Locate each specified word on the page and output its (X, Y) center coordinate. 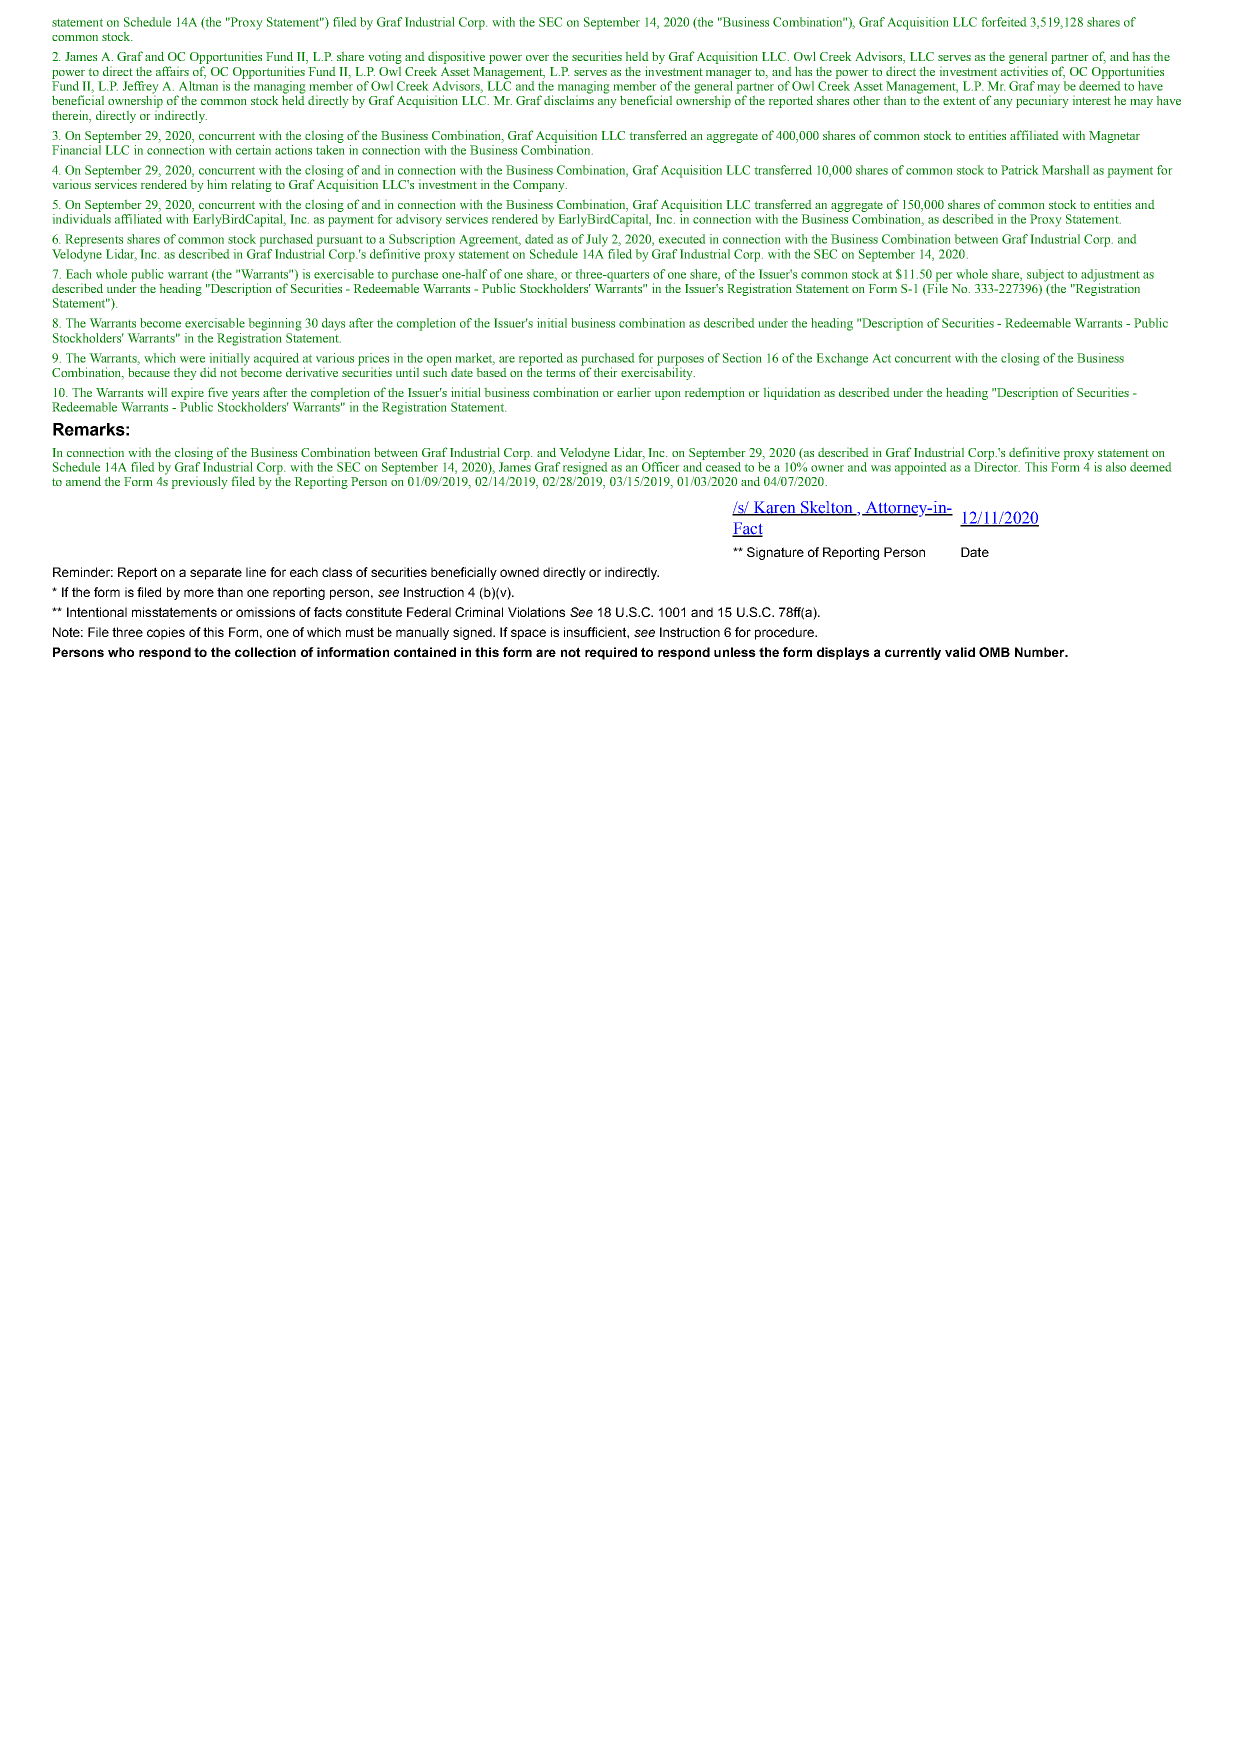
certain (253, 150)
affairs (172, 71)
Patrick (1020, 170)
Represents (94, 240)
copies (166, 633)
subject (1045, 276)
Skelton (827, 508)
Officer (661, 467)
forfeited (1004, 22)
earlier (634, 392)
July (597, 240)
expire (187, 393)
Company (540, 186)
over (537, 58)
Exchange (842, 359)
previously (199, 482)
